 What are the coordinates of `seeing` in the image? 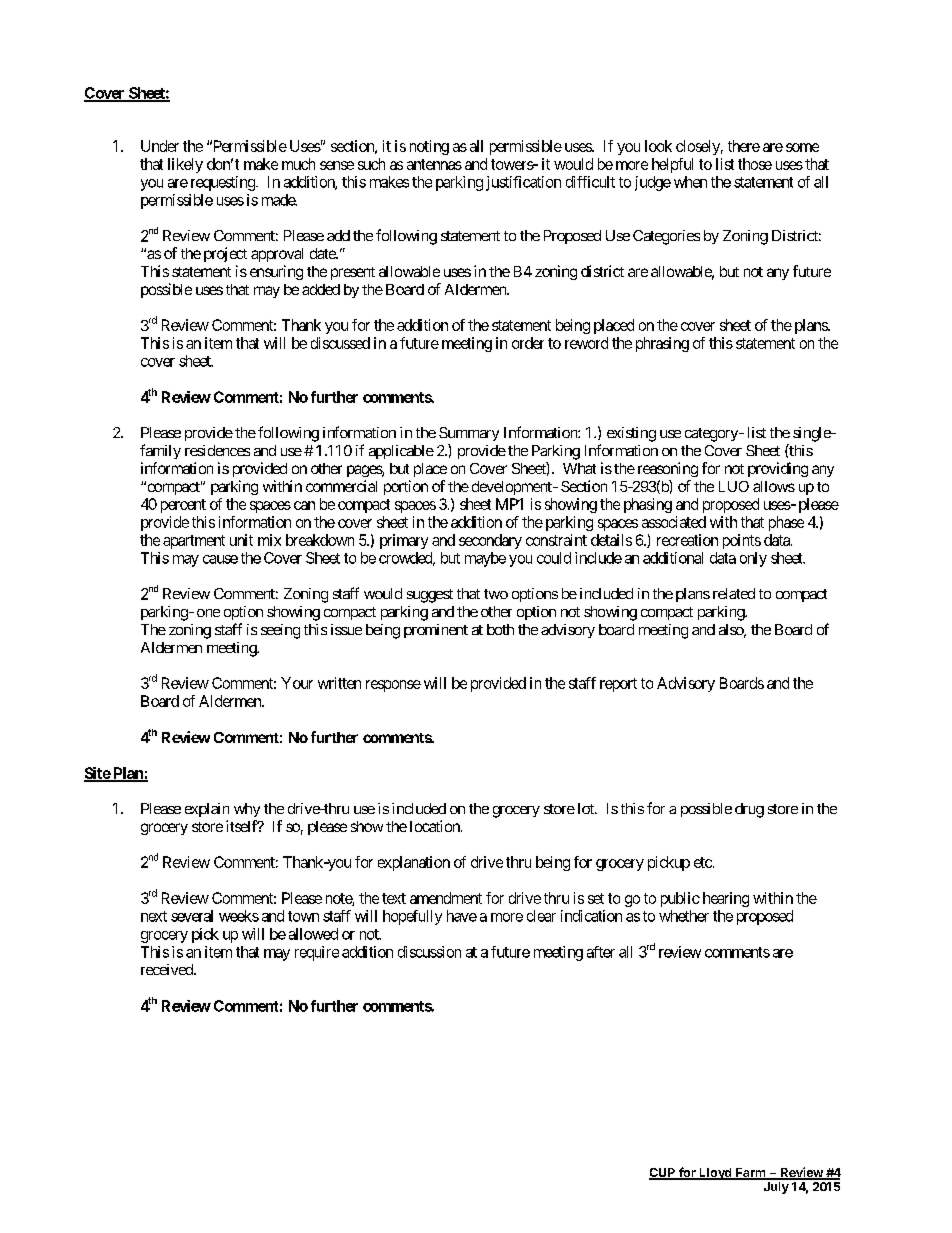 It's located at (280, 631).
